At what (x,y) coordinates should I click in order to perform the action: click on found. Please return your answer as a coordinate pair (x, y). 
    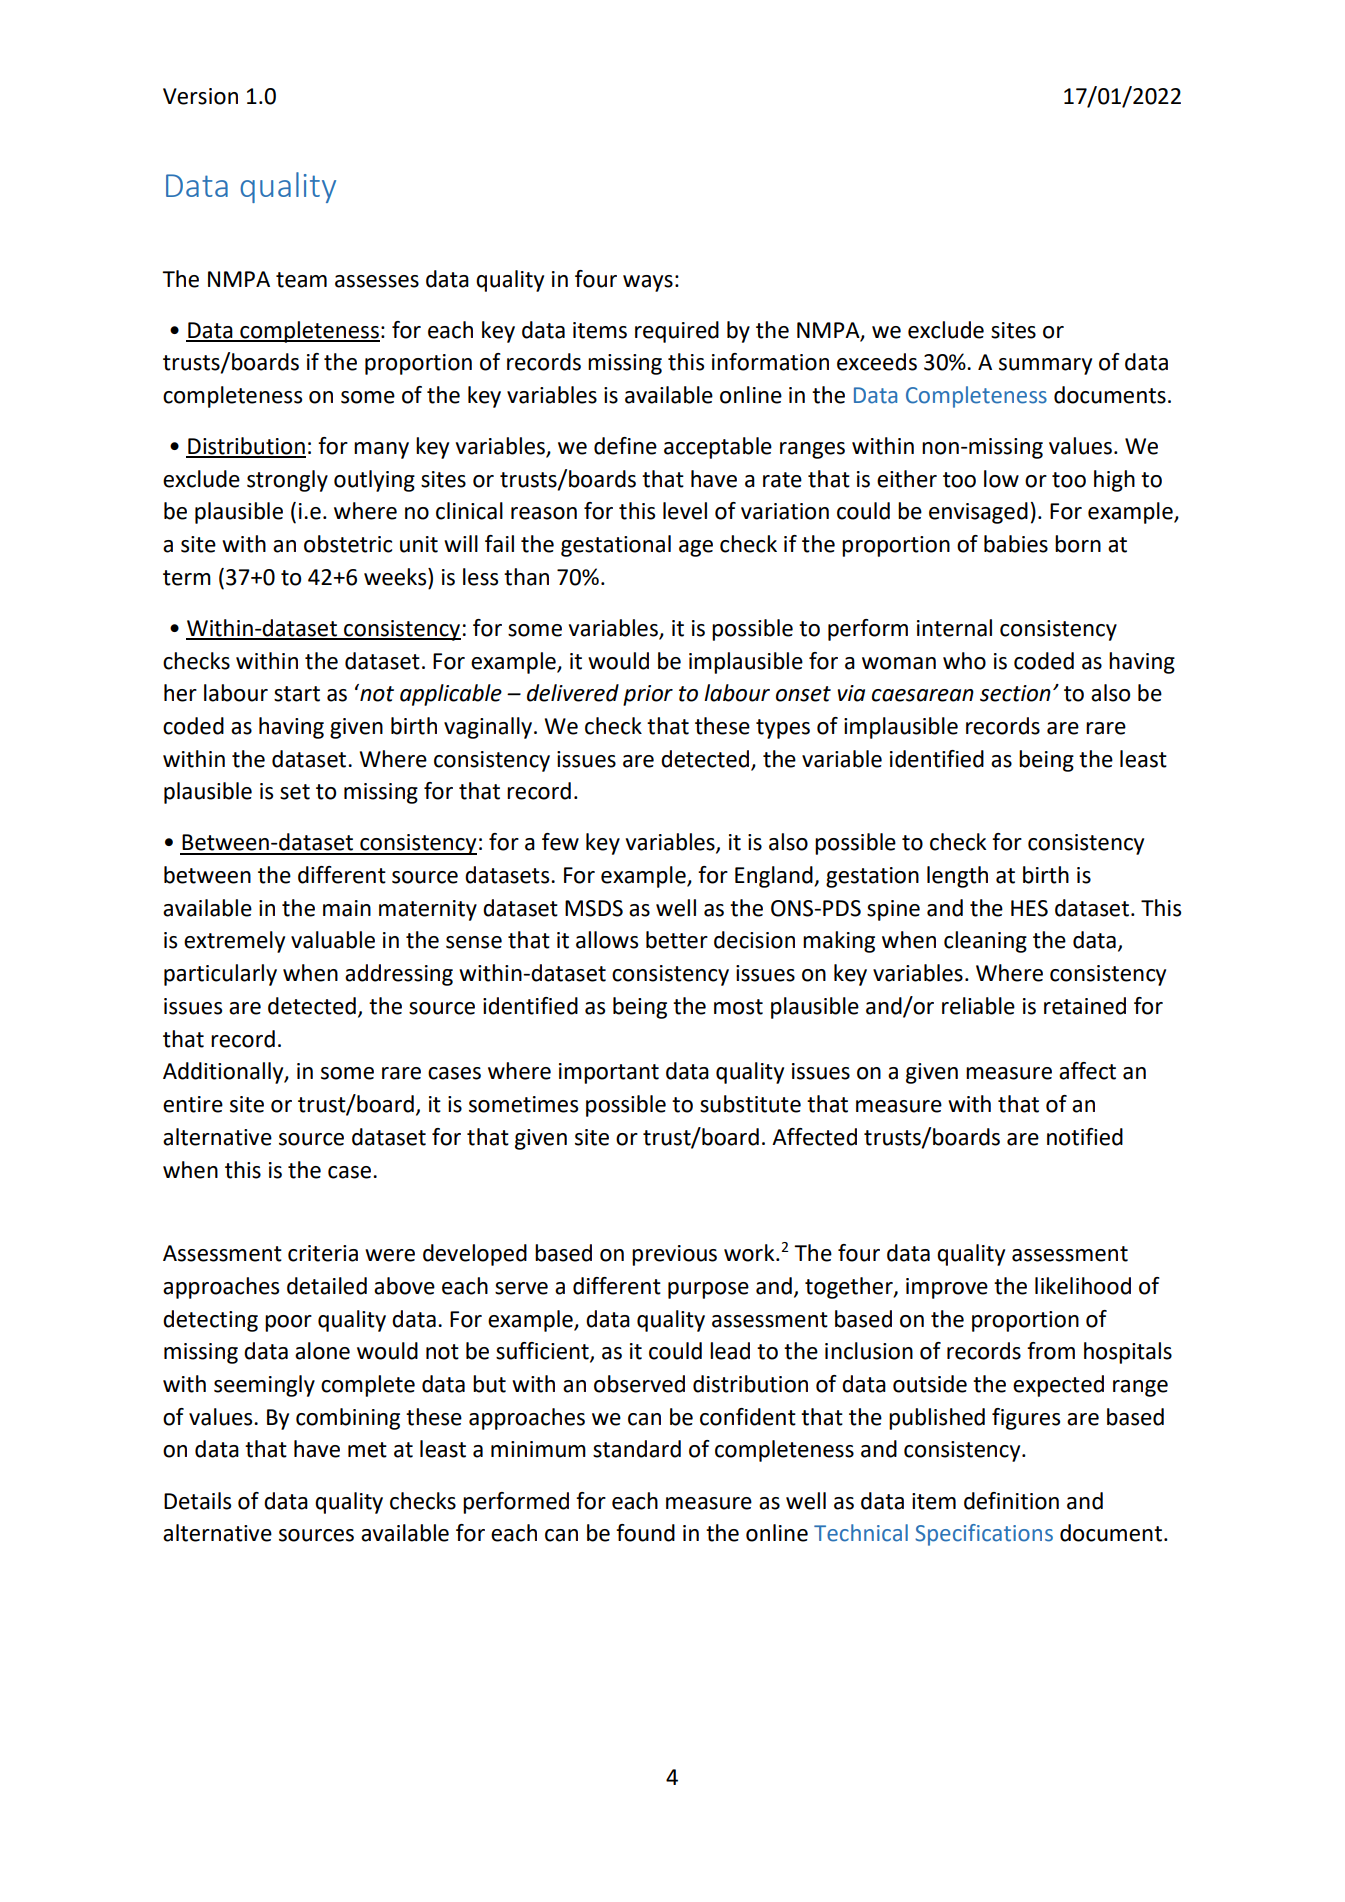
    Looking at the image, I should click on (645, 1533).
